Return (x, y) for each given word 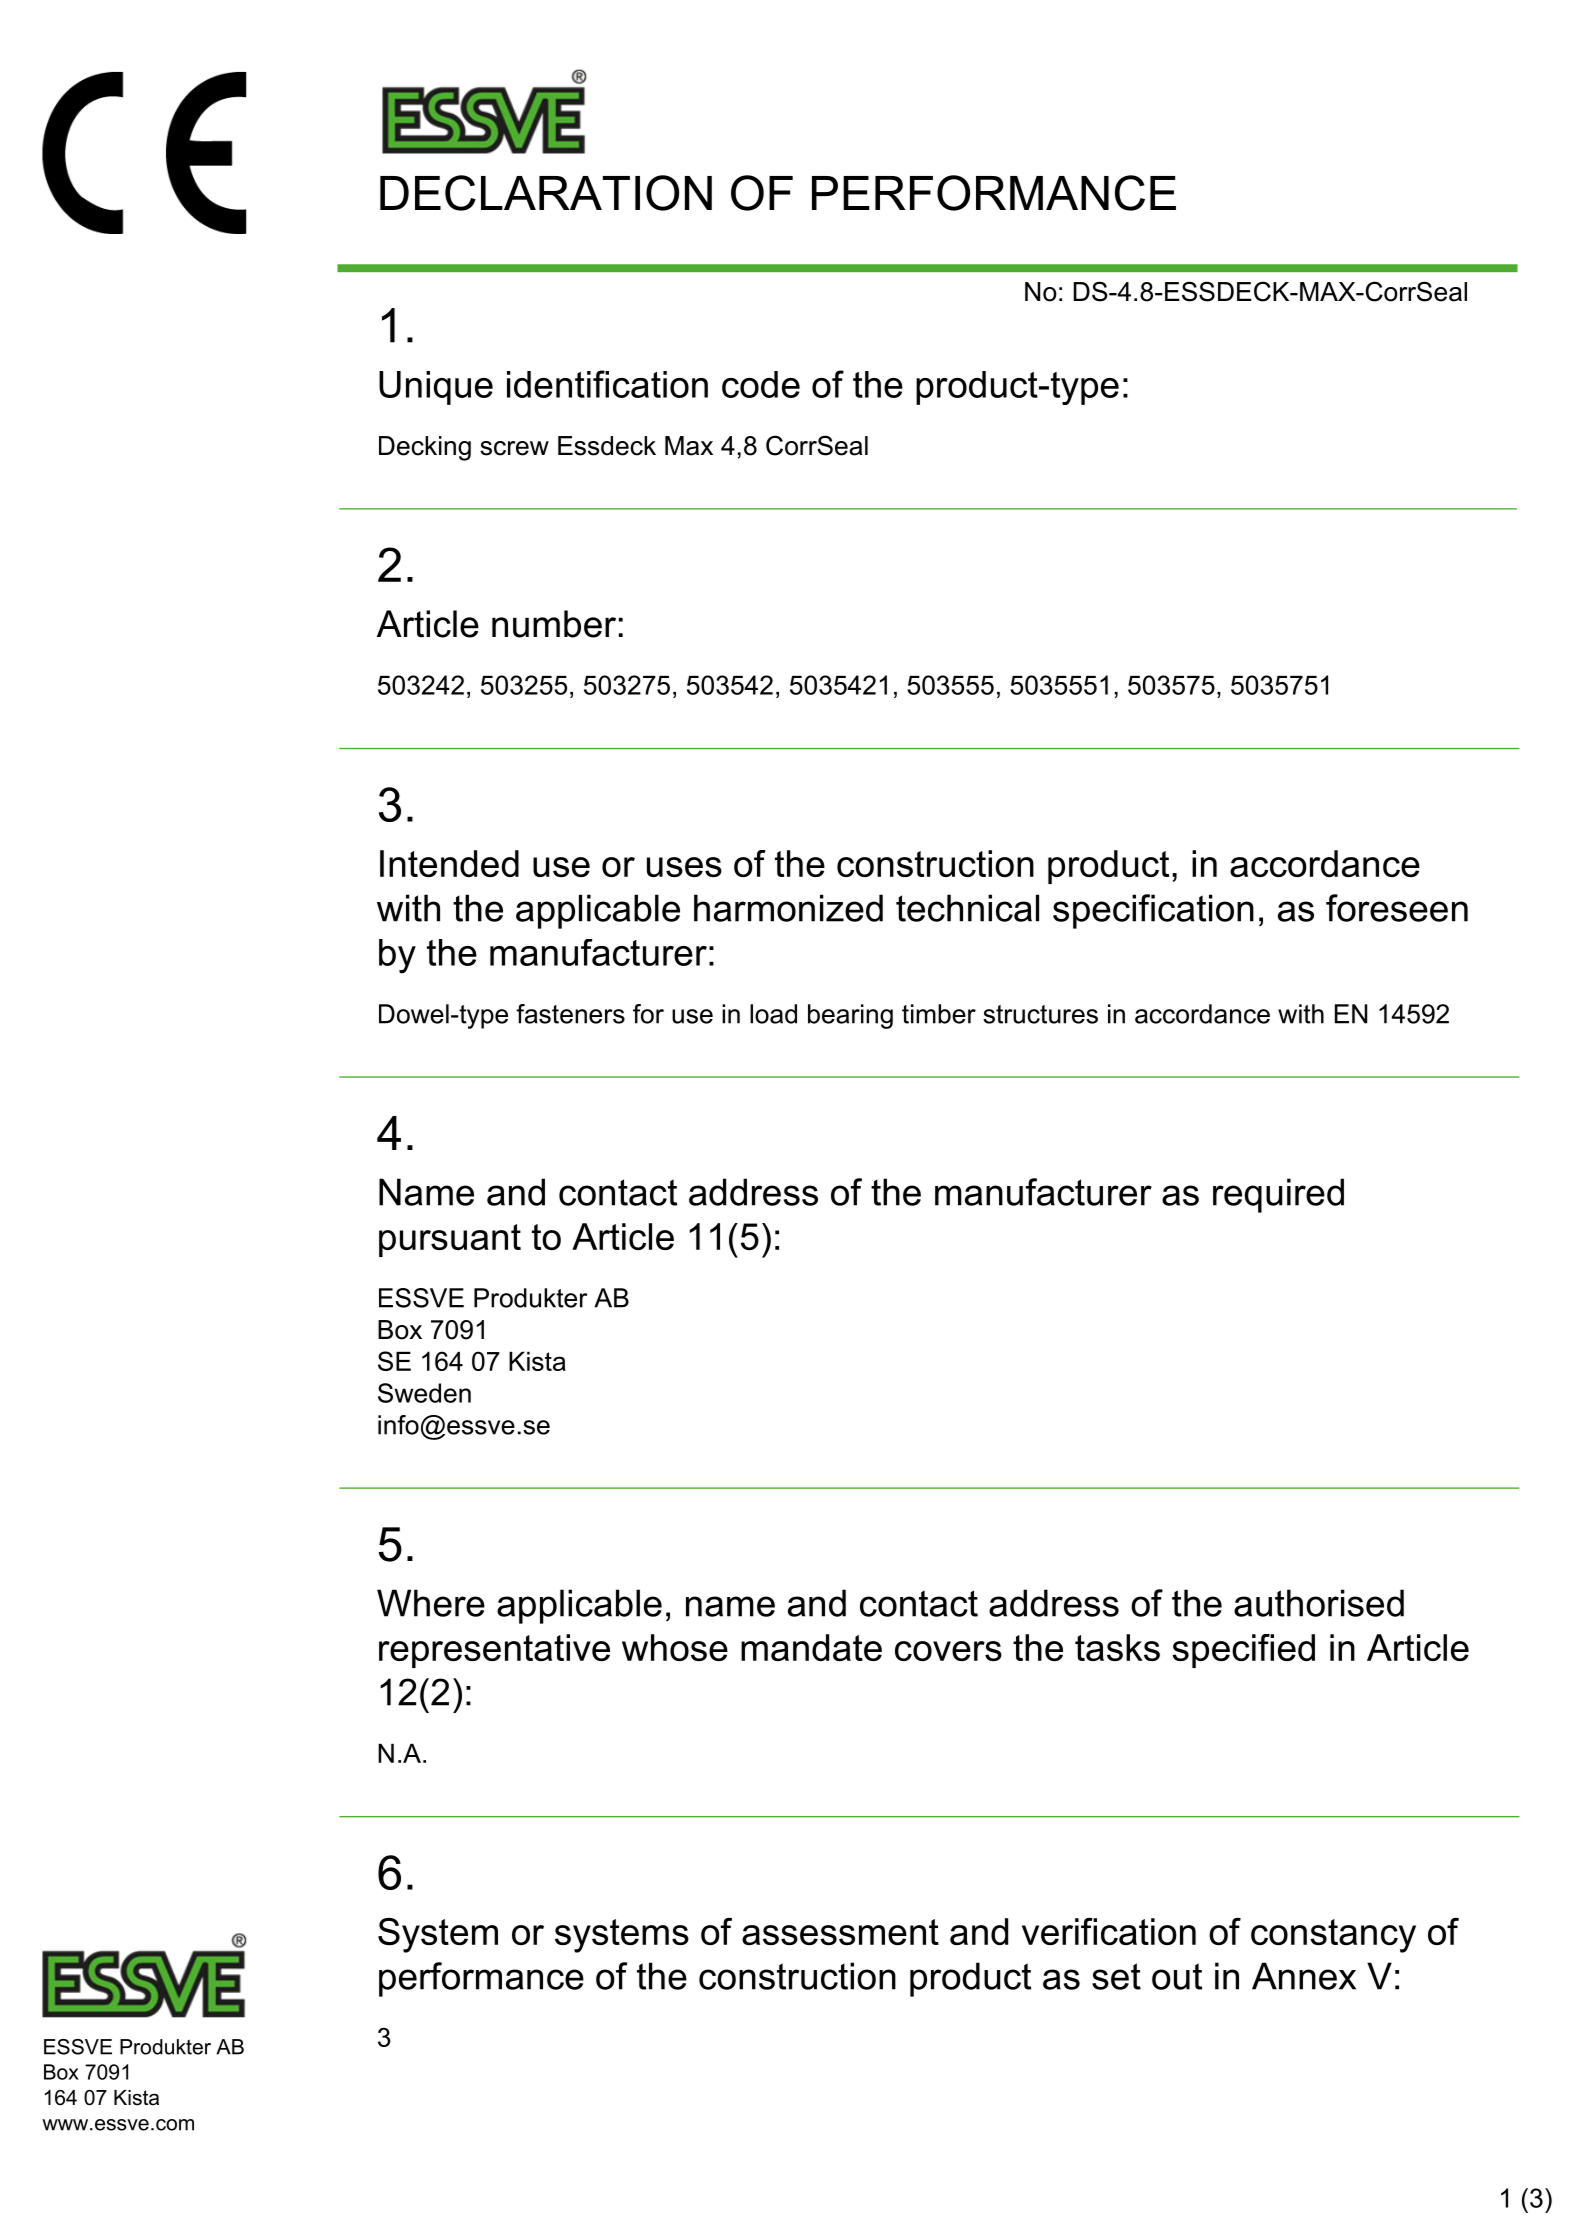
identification (607, 384)
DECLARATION (546, 193)
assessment (840, 1932)
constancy (1333, 1936)
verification (1109, 1931)
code (761, 384)
